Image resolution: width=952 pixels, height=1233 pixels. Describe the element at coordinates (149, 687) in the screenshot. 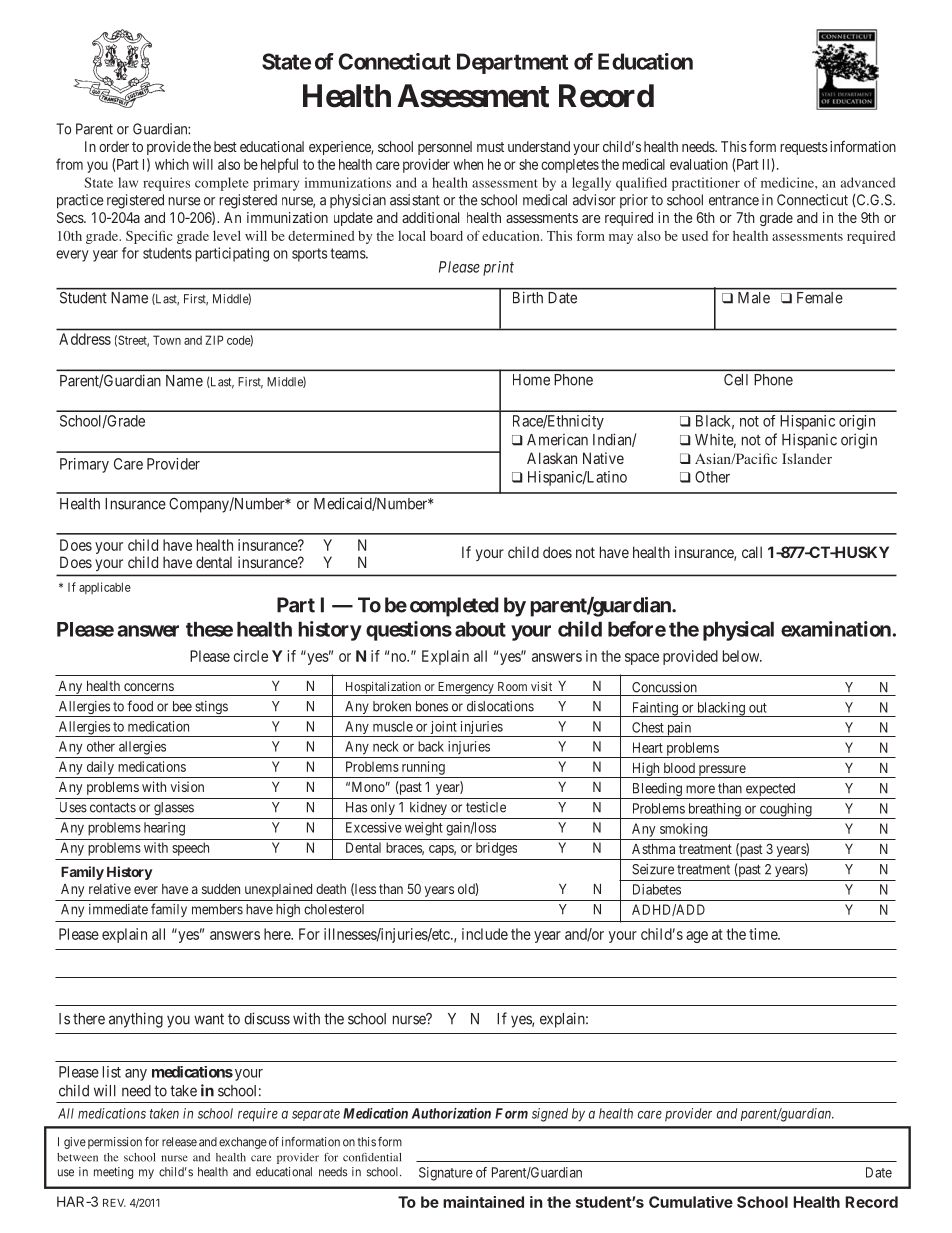

I see `concerns` at that location.
